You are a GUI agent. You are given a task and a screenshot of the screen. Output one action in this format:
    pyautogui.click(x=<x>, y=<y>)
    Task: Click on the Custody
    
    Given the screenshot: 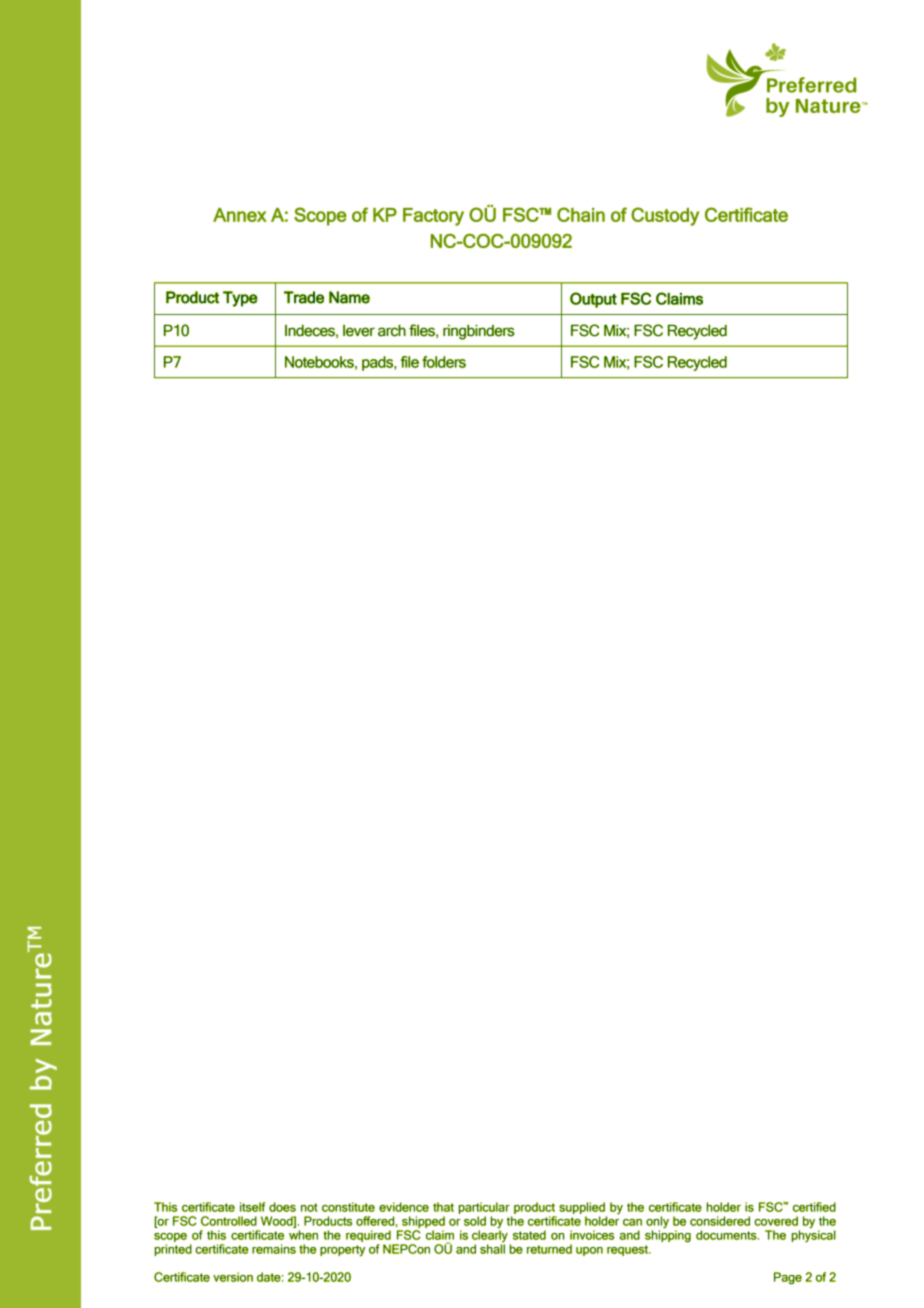 What is the action you would take?
    pyautogui.click(x=665, y=216)
